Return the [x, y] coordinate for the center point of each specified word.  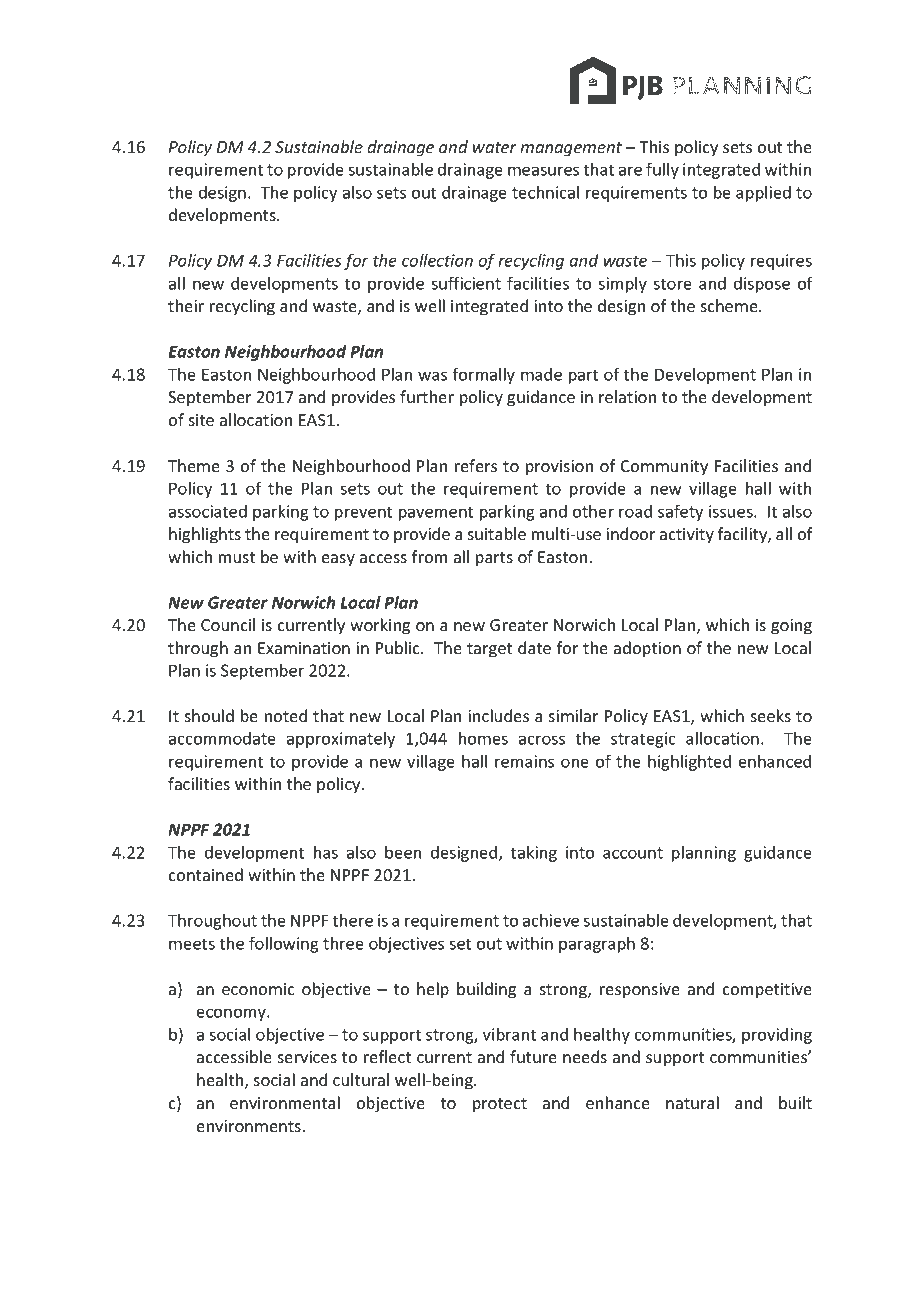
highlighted [689, 763]
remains [524, 761]
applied [763, 194]
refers [476, 465]
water [495, 147]
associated [208, 511]
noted [286, 715]
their [186, 305]
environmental [285, 1102]
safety [680, 512]
